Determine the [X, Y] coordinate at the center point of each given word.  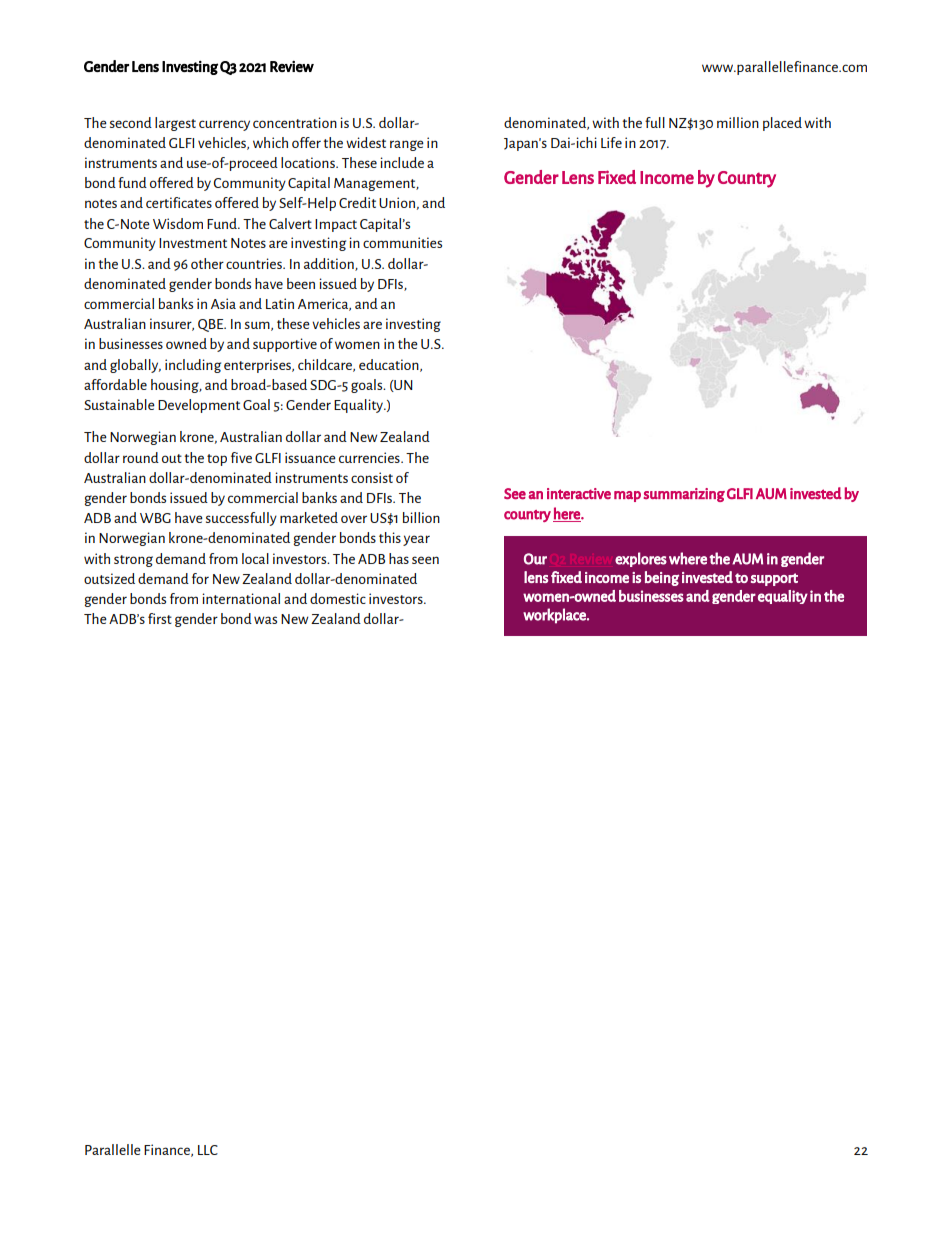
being [662, 578]
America [324, 304]
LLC [208, 1150]
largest [175, 124]
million [738, 122]
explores [641, 559]
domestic [338, 598]
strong [133, 561]
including [193, 366]
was [265, 620]
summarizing [684, 495]
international [241, 598]
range [407, 145]
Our [535, 559]
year [416, 540]
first [160, 618]
